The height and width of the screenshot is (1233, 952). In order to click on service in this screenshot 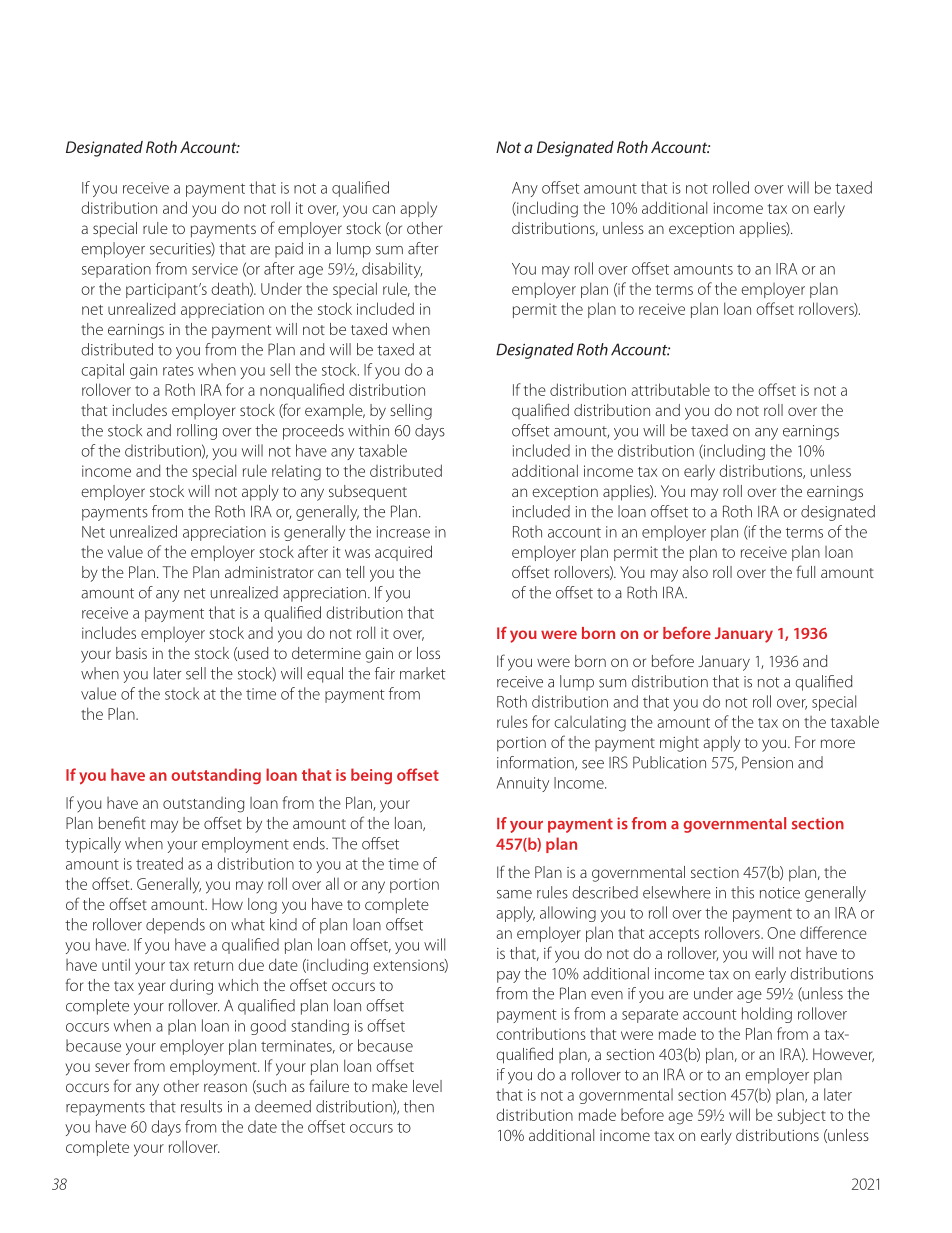, I will do `click(215, 269)`.
